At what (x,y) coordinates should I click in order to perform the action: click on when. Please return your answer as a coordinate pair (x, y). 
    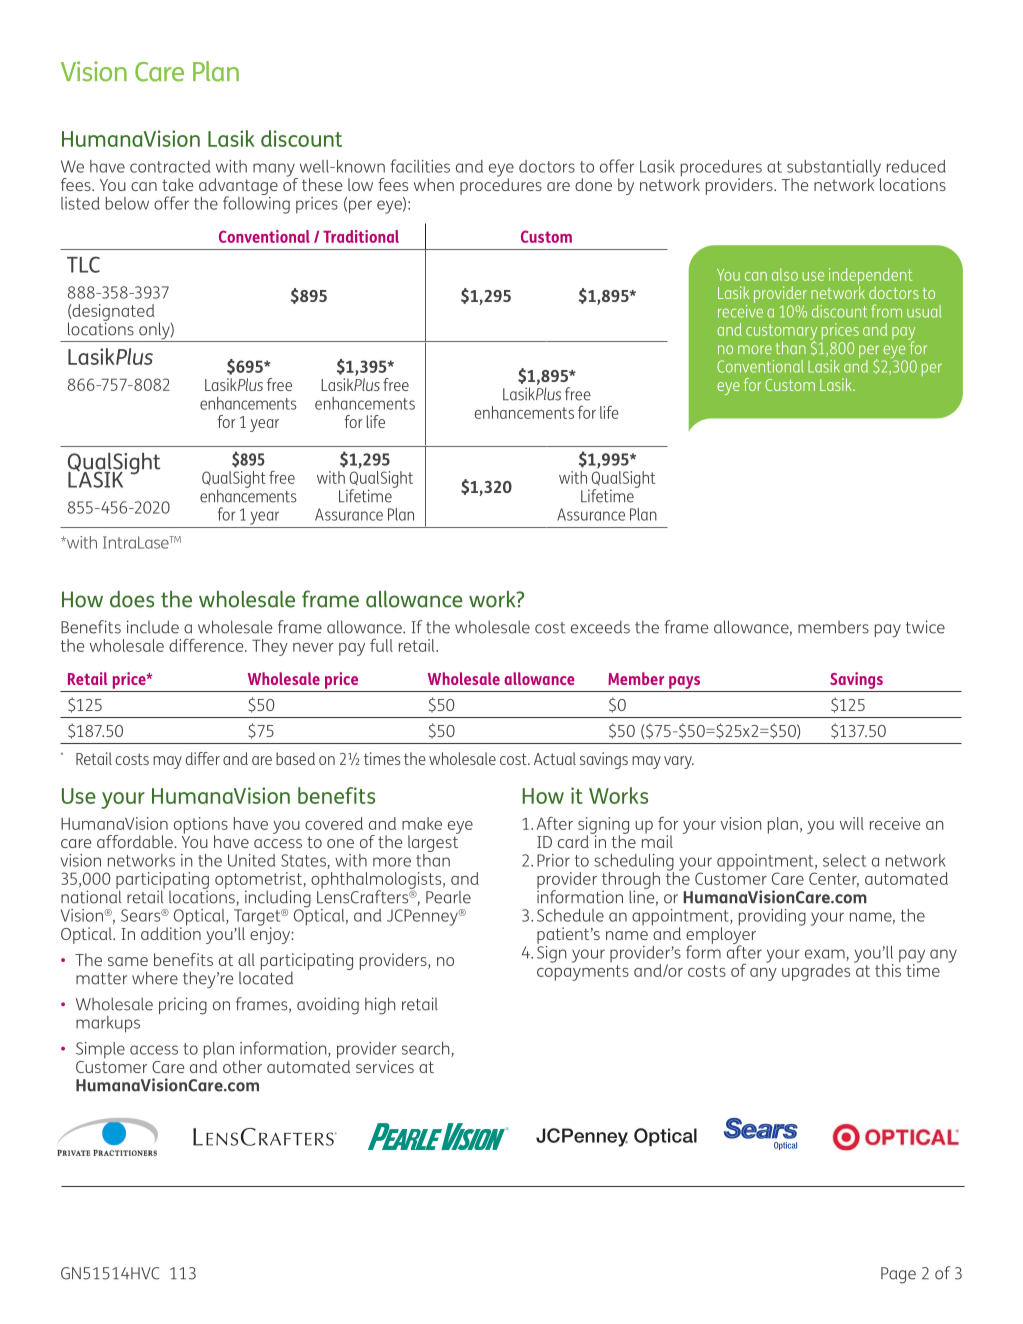
    Looking at the image, I should click on (434, 184).
